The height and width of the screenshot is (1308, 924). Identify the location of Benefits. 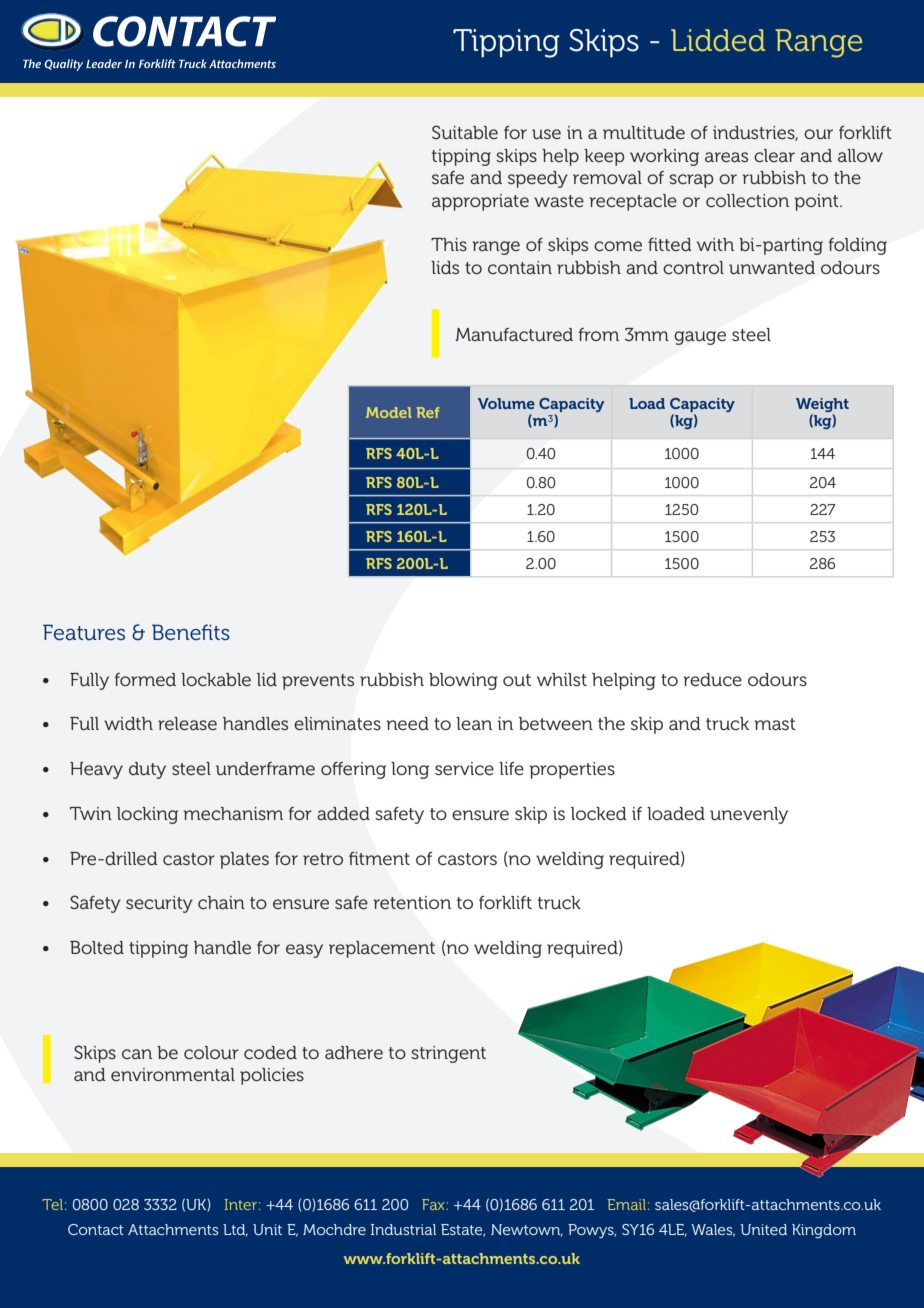
(191, 632).
